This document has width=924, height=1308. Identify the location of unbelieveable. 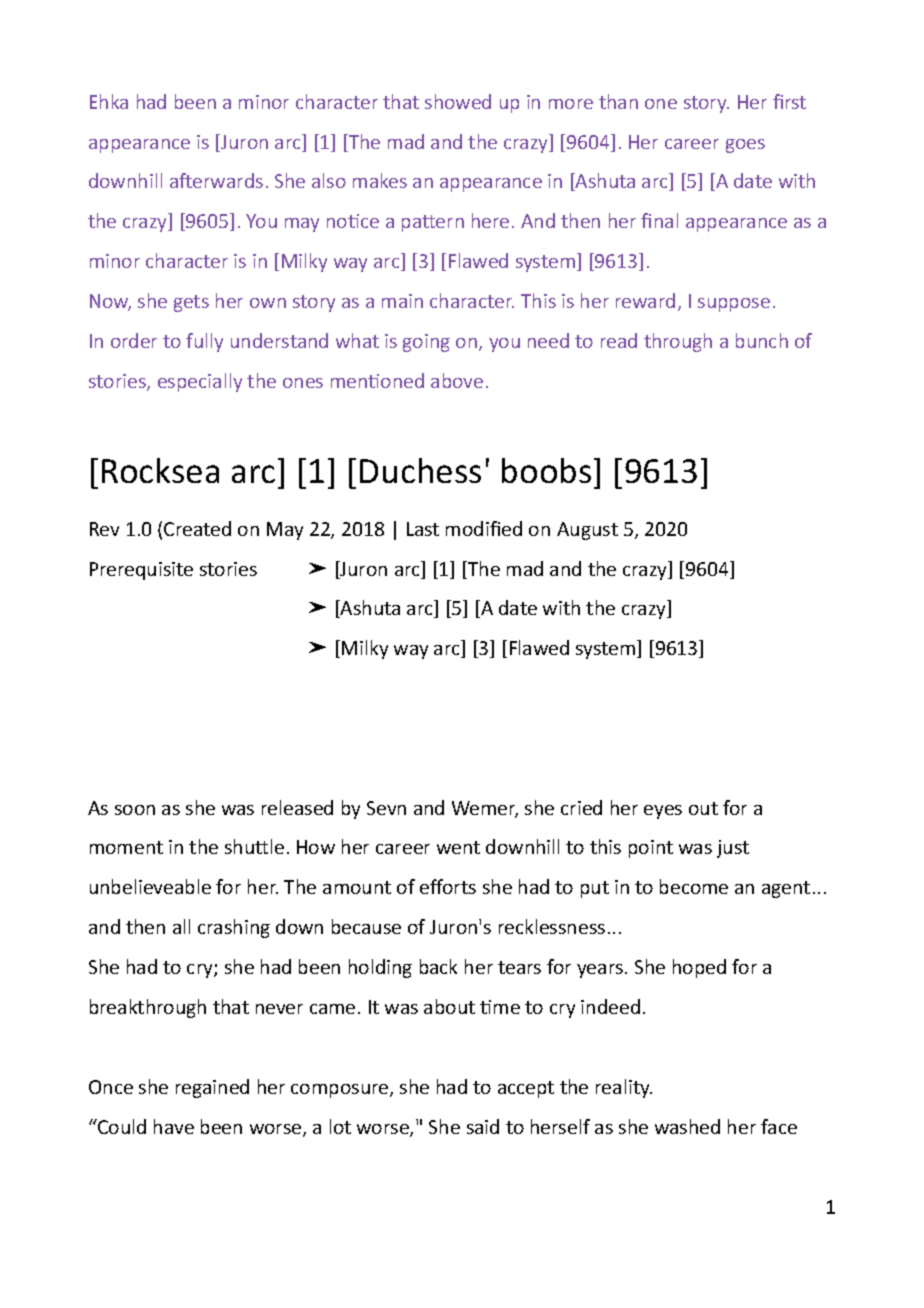
(150, 886).
